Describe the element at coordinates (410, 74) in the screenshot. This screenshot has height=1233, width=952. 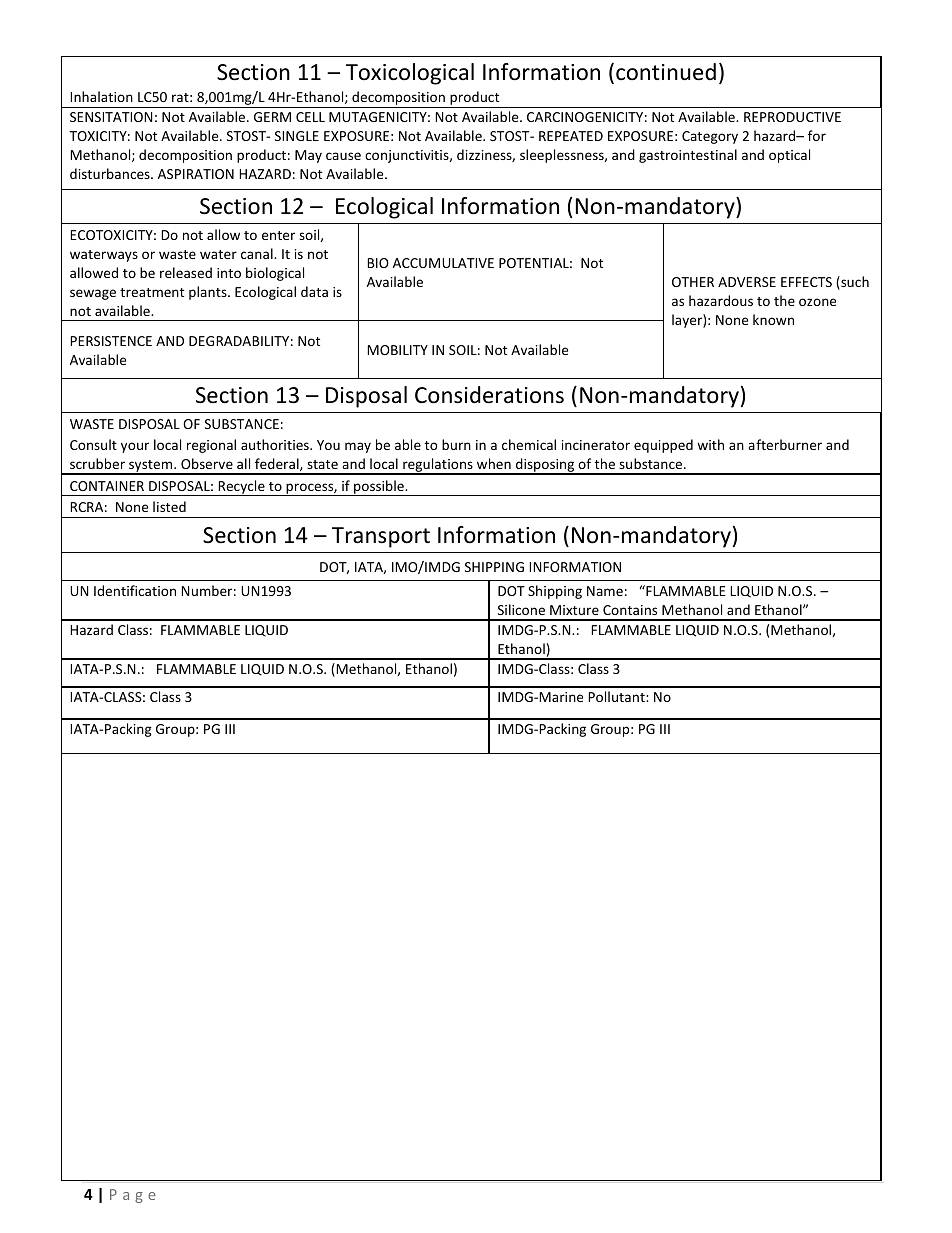
I see `Toxicological` at that location.
